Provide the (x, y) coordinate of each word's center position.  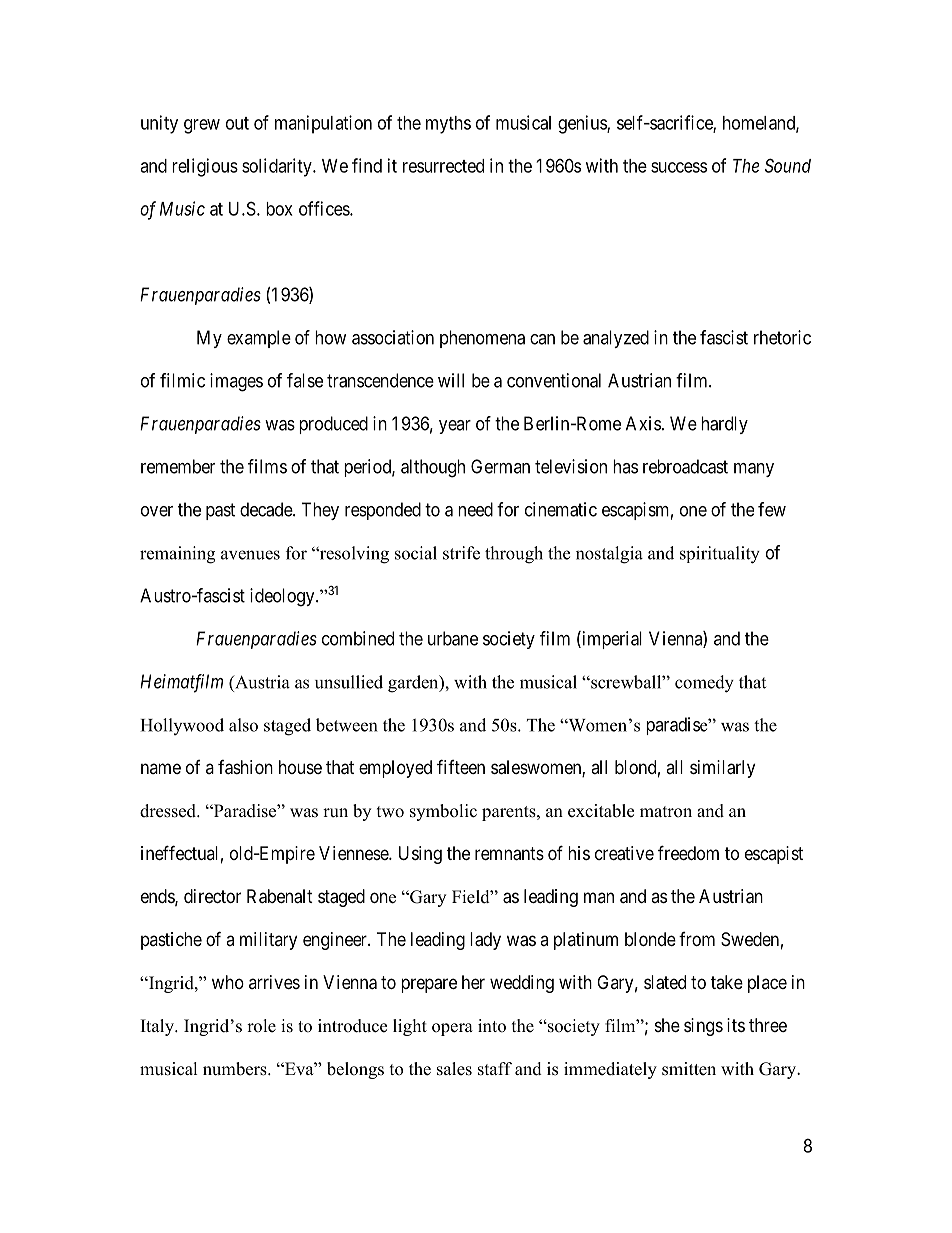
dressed (169, 811)
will (451, 380)
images (236, 382)
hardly (724, 425)
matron (666, 812)
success (679, 167)
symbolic (443, 812)
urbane (453, 638)
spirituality (720, 555)
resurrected (443, 166)
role (261, 1026)
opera (452, 1029)
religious (205, 167)
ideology (283, 597)
